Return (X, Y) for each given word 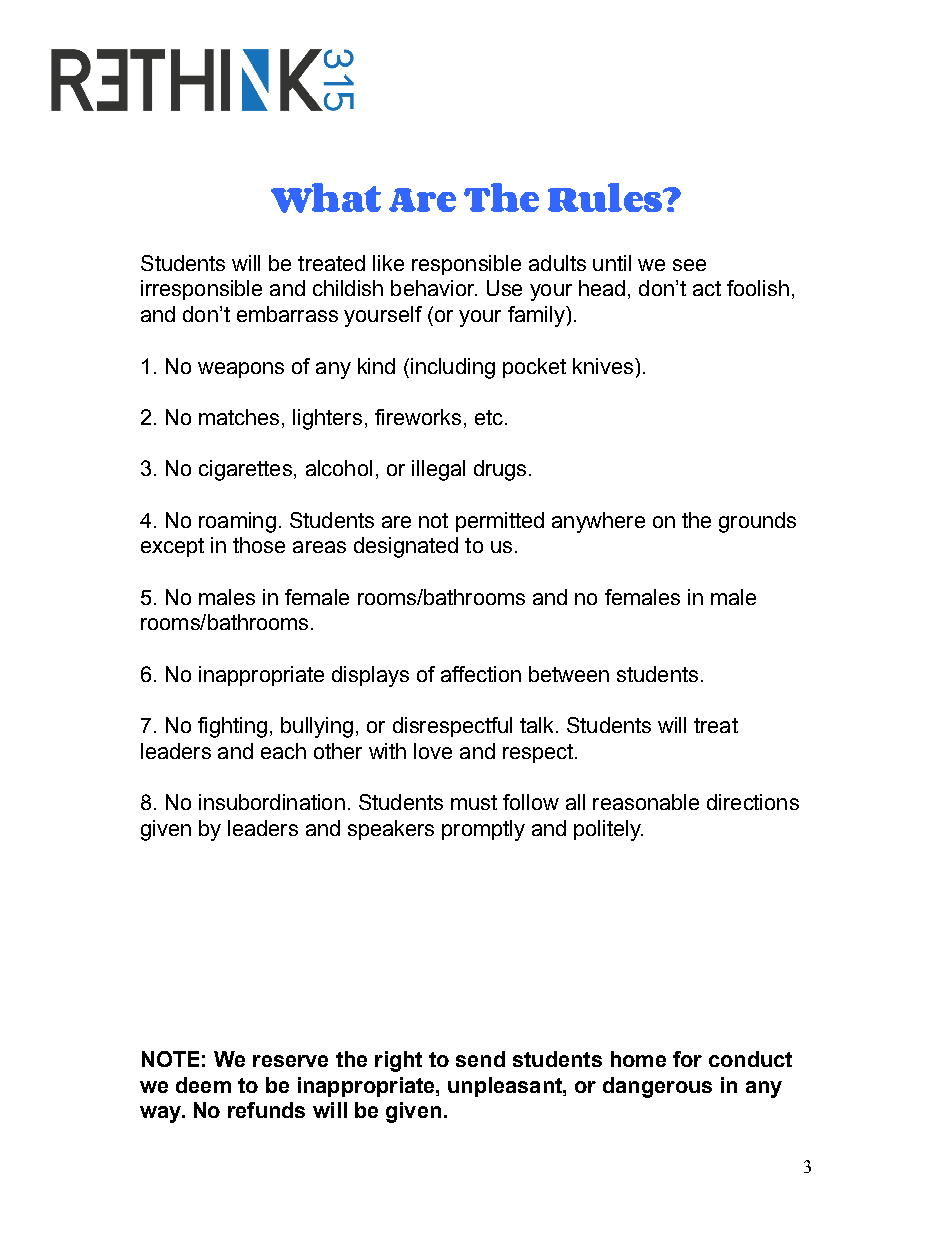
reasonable (646, 802)
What (326, 198)
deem (203, 1085)
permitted (500, 522)
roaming (237, 522)
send (480, 1059)
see (689, 265)
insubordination (272, 802)
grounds (757, 522)
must (474, 802)
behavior (434, 288)
